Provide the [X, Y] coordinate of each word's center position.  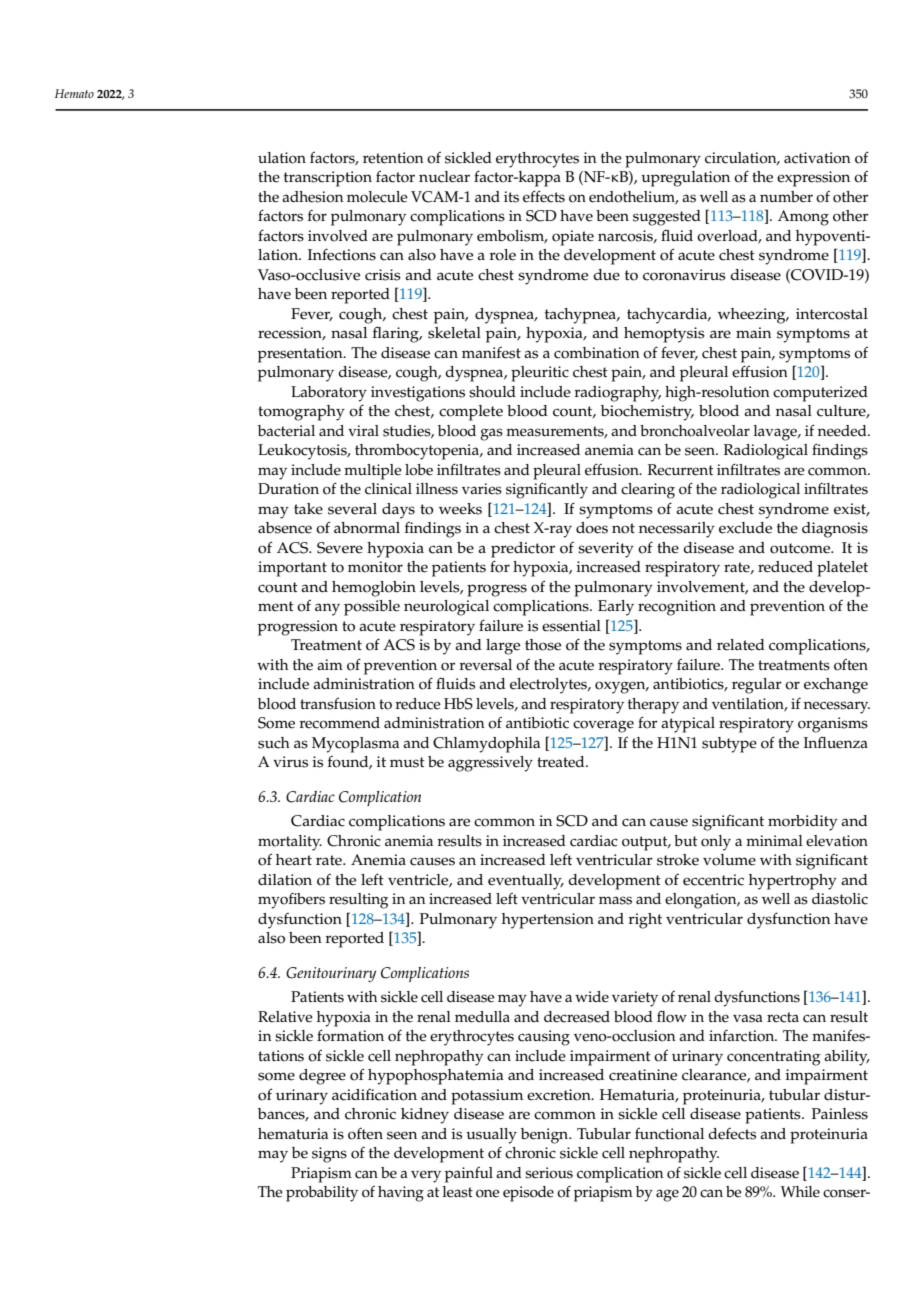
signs [329, 1155]
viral [363, 430]
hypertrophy [793, 882]
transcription [328, 179]
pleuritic [540, 374]
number [786, 197]
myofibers [291, 901]
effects [544, 196]
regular [757, 686]
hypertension [548, 921]
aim [330, 664]
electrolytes [549, 686]
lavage [776, 433]
